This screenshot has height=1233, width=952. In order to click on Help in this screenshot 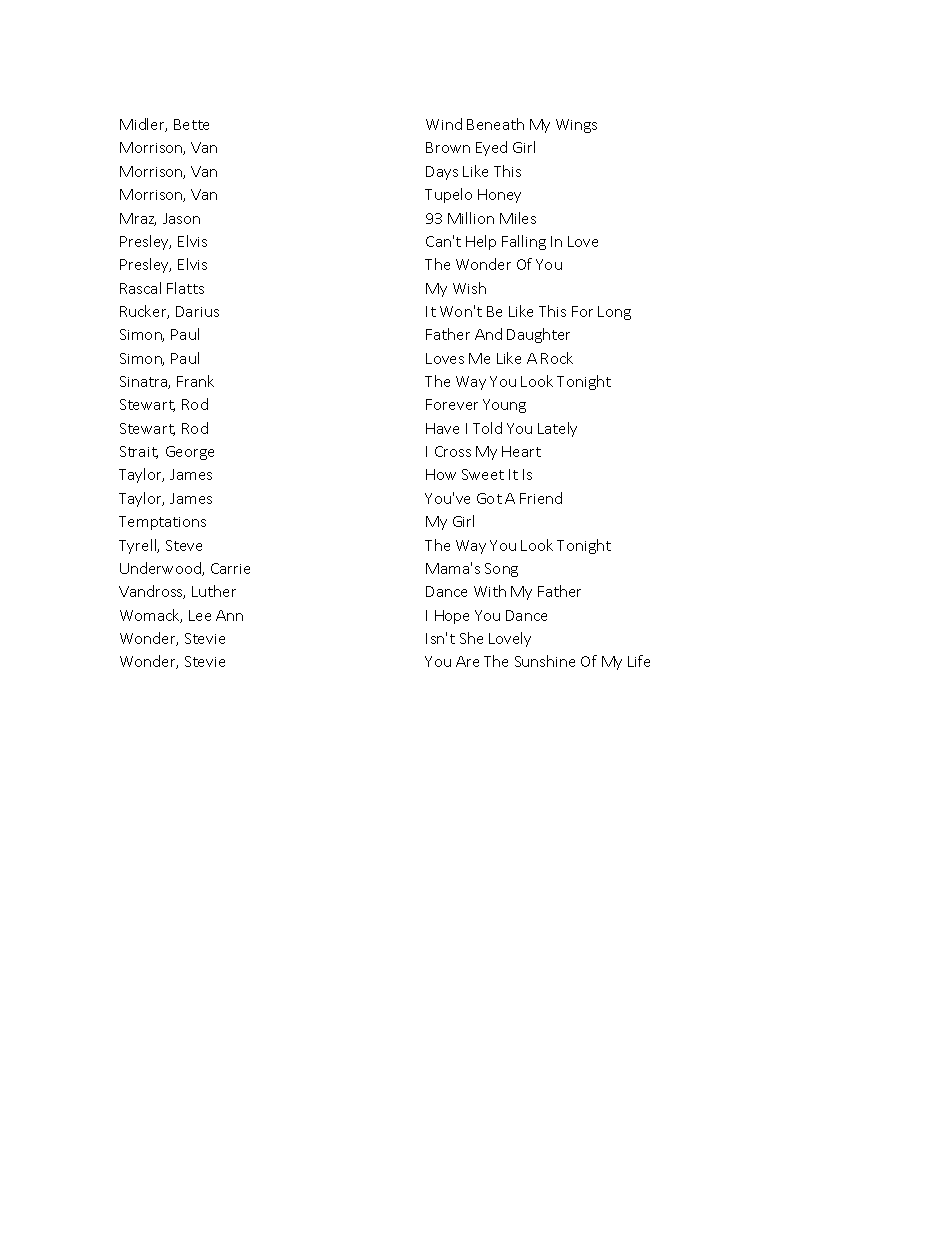, I will do `click(481, 242)`.
